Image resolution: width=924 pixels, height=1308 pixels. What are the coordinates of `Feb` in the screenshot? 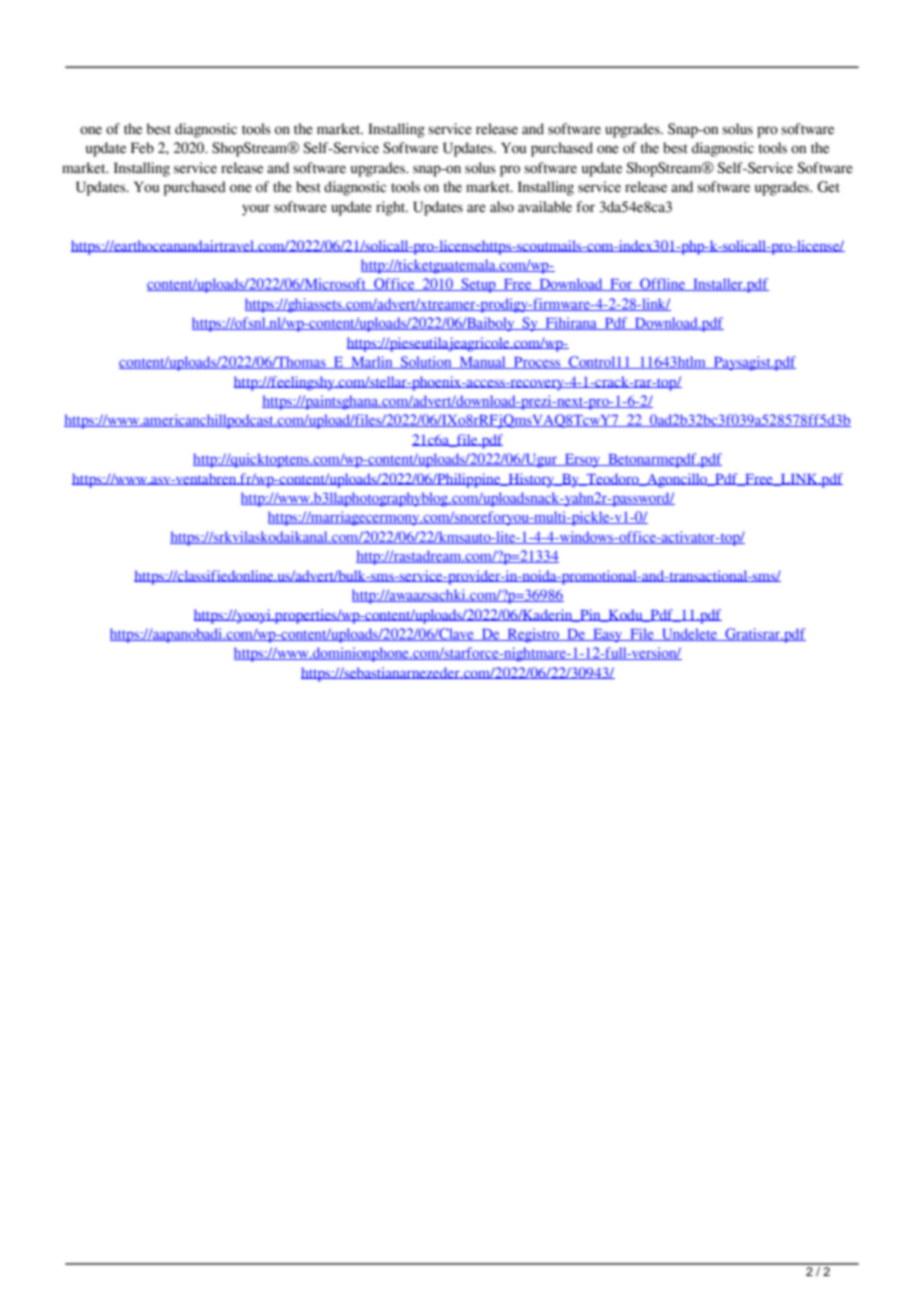 It's located at (142, 148).
